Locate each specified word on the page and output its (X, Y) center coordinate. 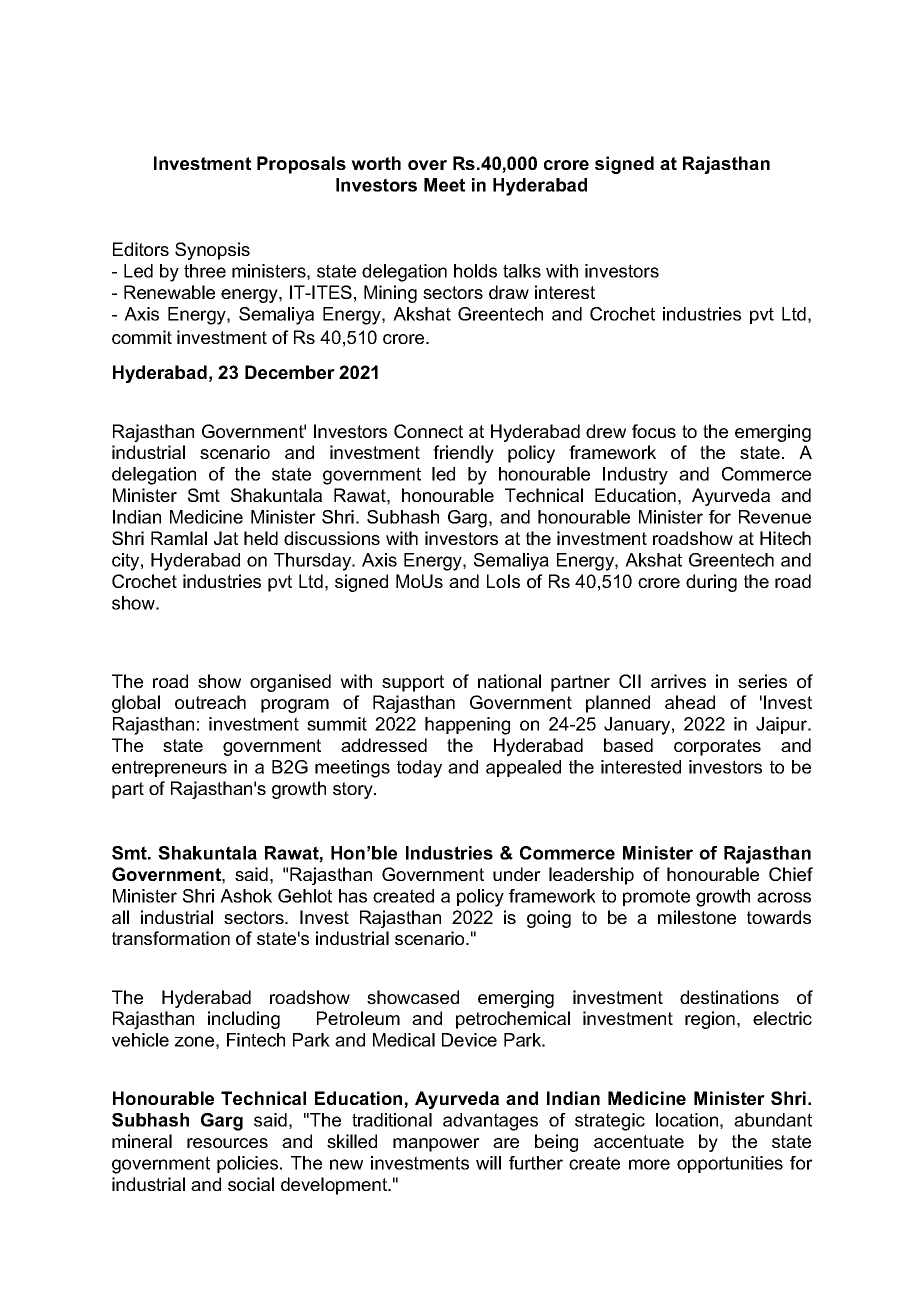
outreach (210, 702)
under (517, 874)
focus (654, 431)
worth (376, 163)
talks (522, 271)
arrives (678, 681)
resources (227, 1143)
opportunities (730, 1164)
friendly (463, 454)
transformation (171, 938)
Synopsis (212, 251)
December (290, 372)
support (413, 683)
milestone (697, 917)
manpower (436, 1145)
